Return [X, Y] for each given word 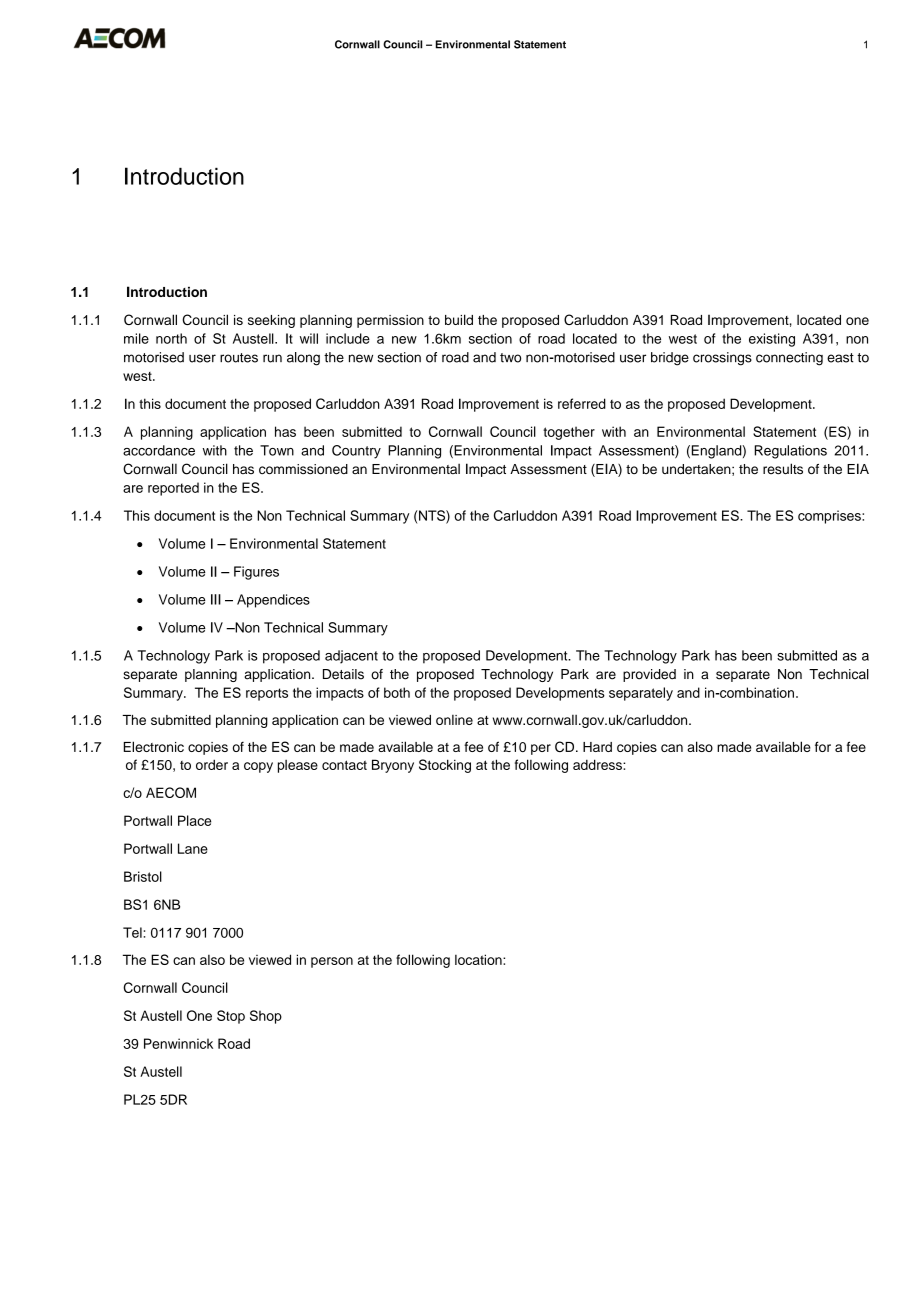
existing [772, 340]
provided [649, 675]
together [569, 433]
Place [194, 820]
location [479, 959]
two [510, 358]
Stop [231, 1017]
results [783, 469]
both [397, 692]
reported [173, 489]
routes [239, 358]
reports [267, 694]
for [823, 746]
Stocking [445, 766]
